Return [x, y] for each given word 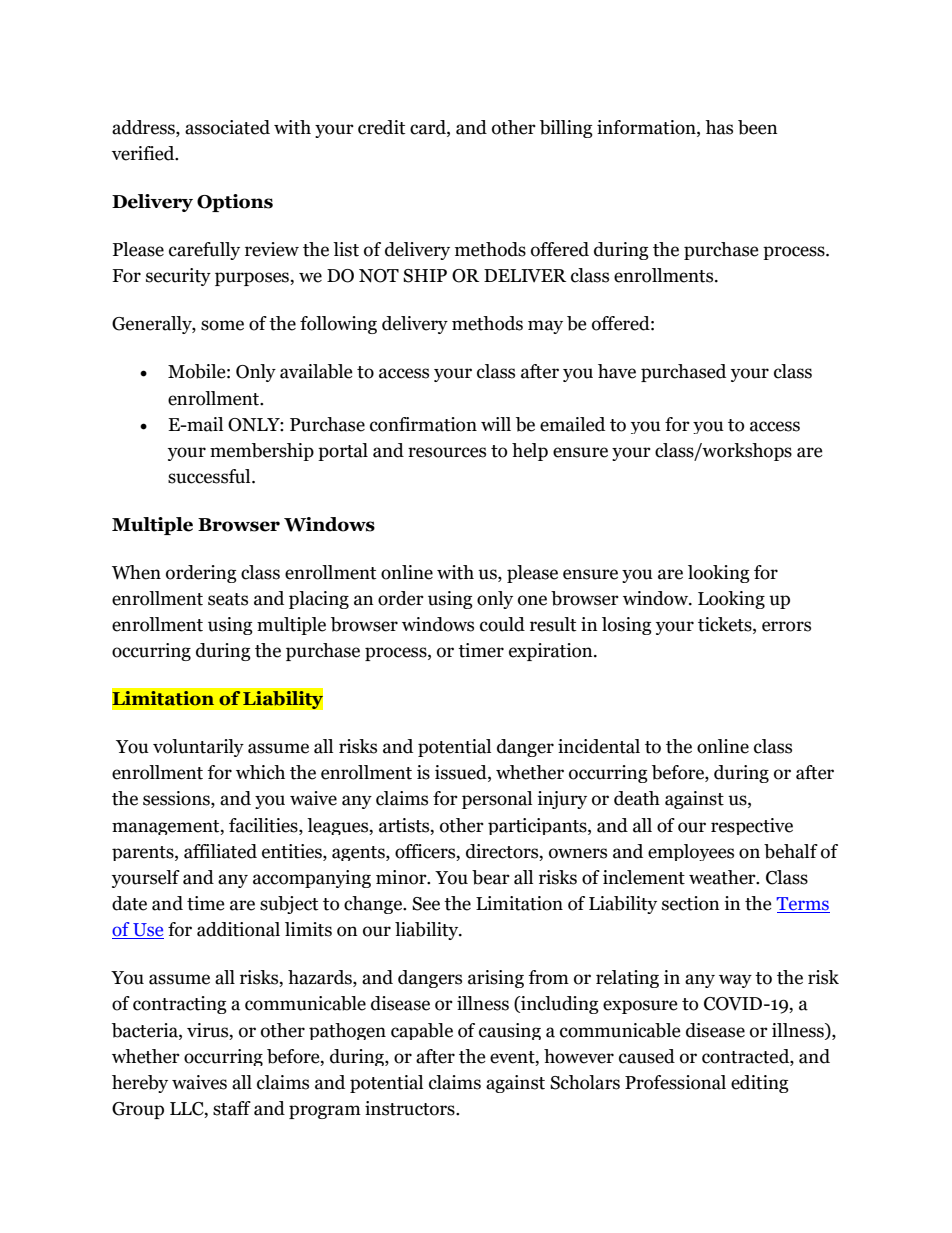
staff [232, 1108]
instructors [411, 1108]
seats [228, 599]
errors [786, 626]
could [502, 624]
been [758, 127]
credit [381, 127]
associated [227, 127]
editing [760, 1084]
